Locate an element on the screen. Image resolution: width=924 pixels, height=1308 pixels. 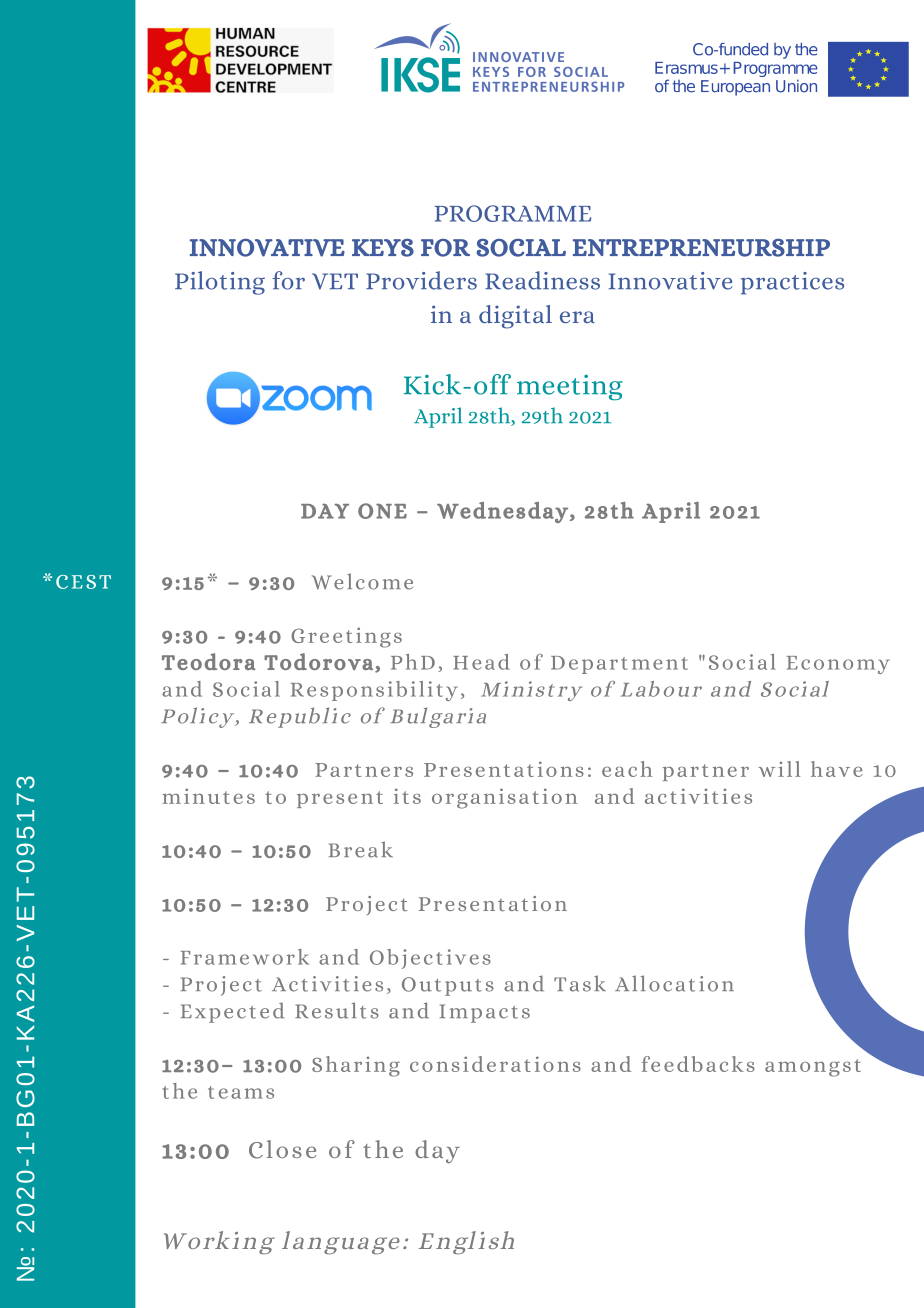
teams is located at coordinates (241, 1092).
